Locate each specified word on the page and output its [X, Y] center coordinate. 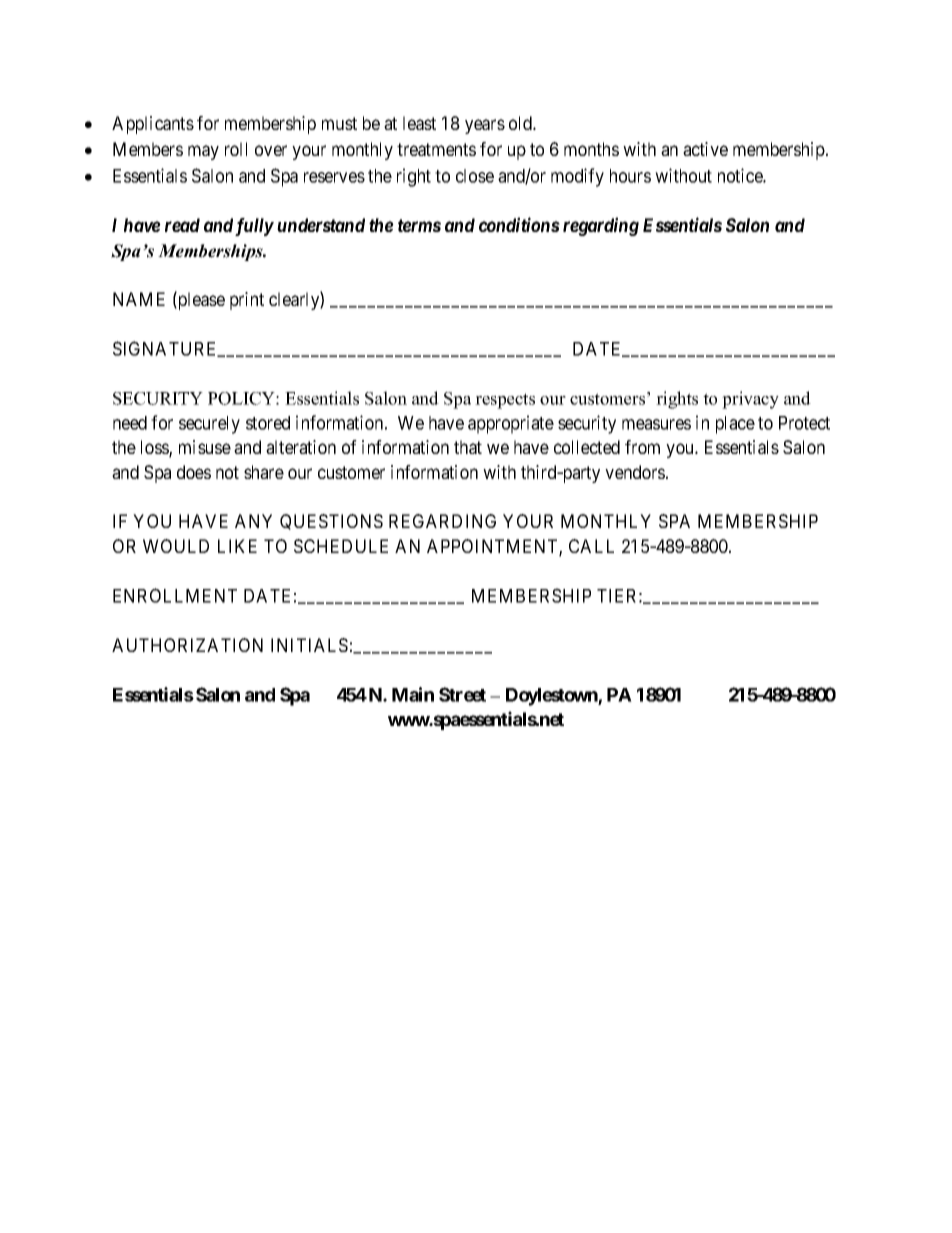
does [194, 472]
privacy [750, 400]
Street [462, 694]
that [468, 447]
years [485, 126]
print [247, 301]
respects [505, 401]
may [203, 152]
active [705, 149]
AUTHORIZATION [187, 645]
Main [413, 694]
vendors [635, 472]
